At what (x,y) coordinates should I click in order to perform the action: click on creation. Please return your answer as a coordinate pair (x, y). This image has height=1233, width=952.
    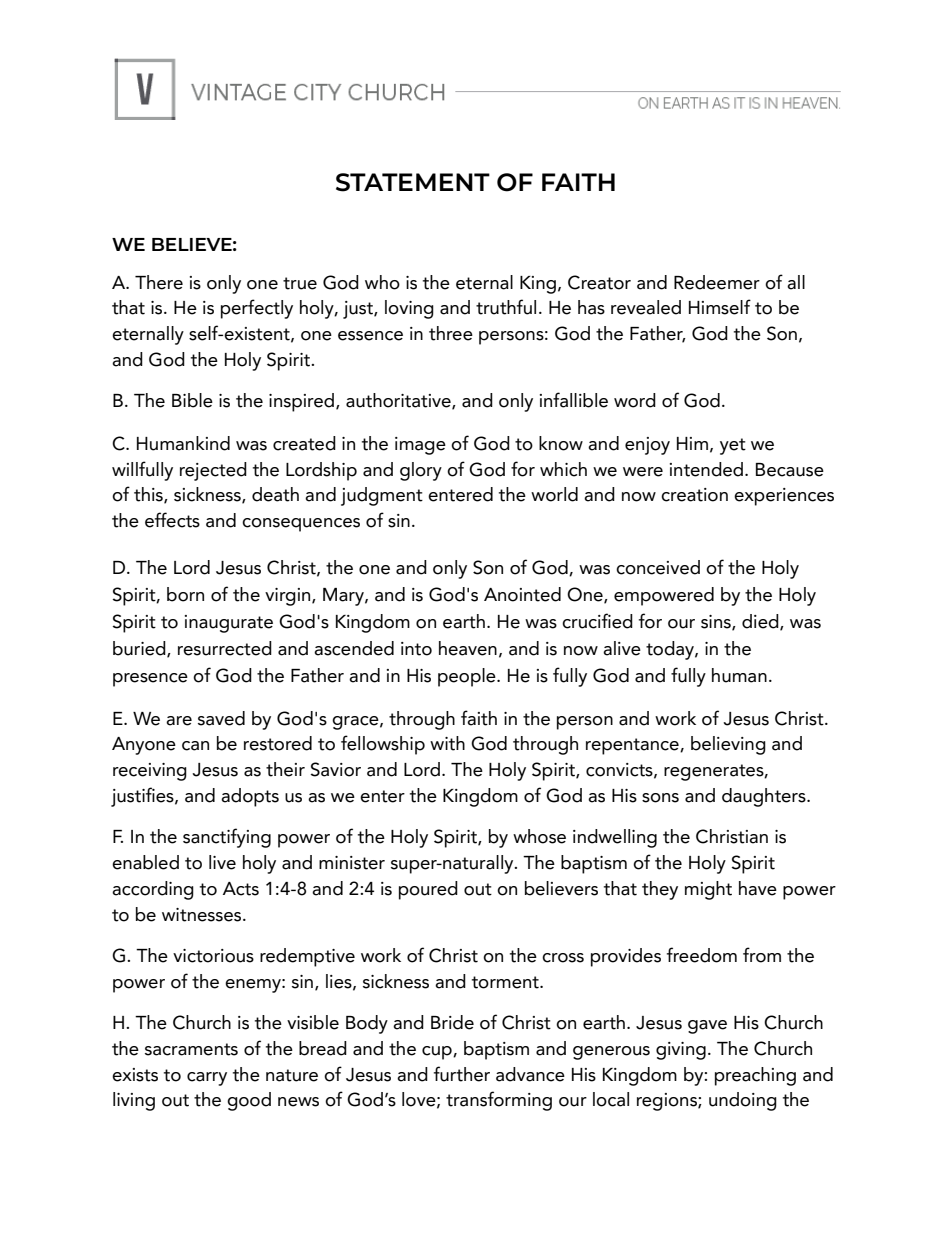
    Looking at the image, I should click on (694, 495).
